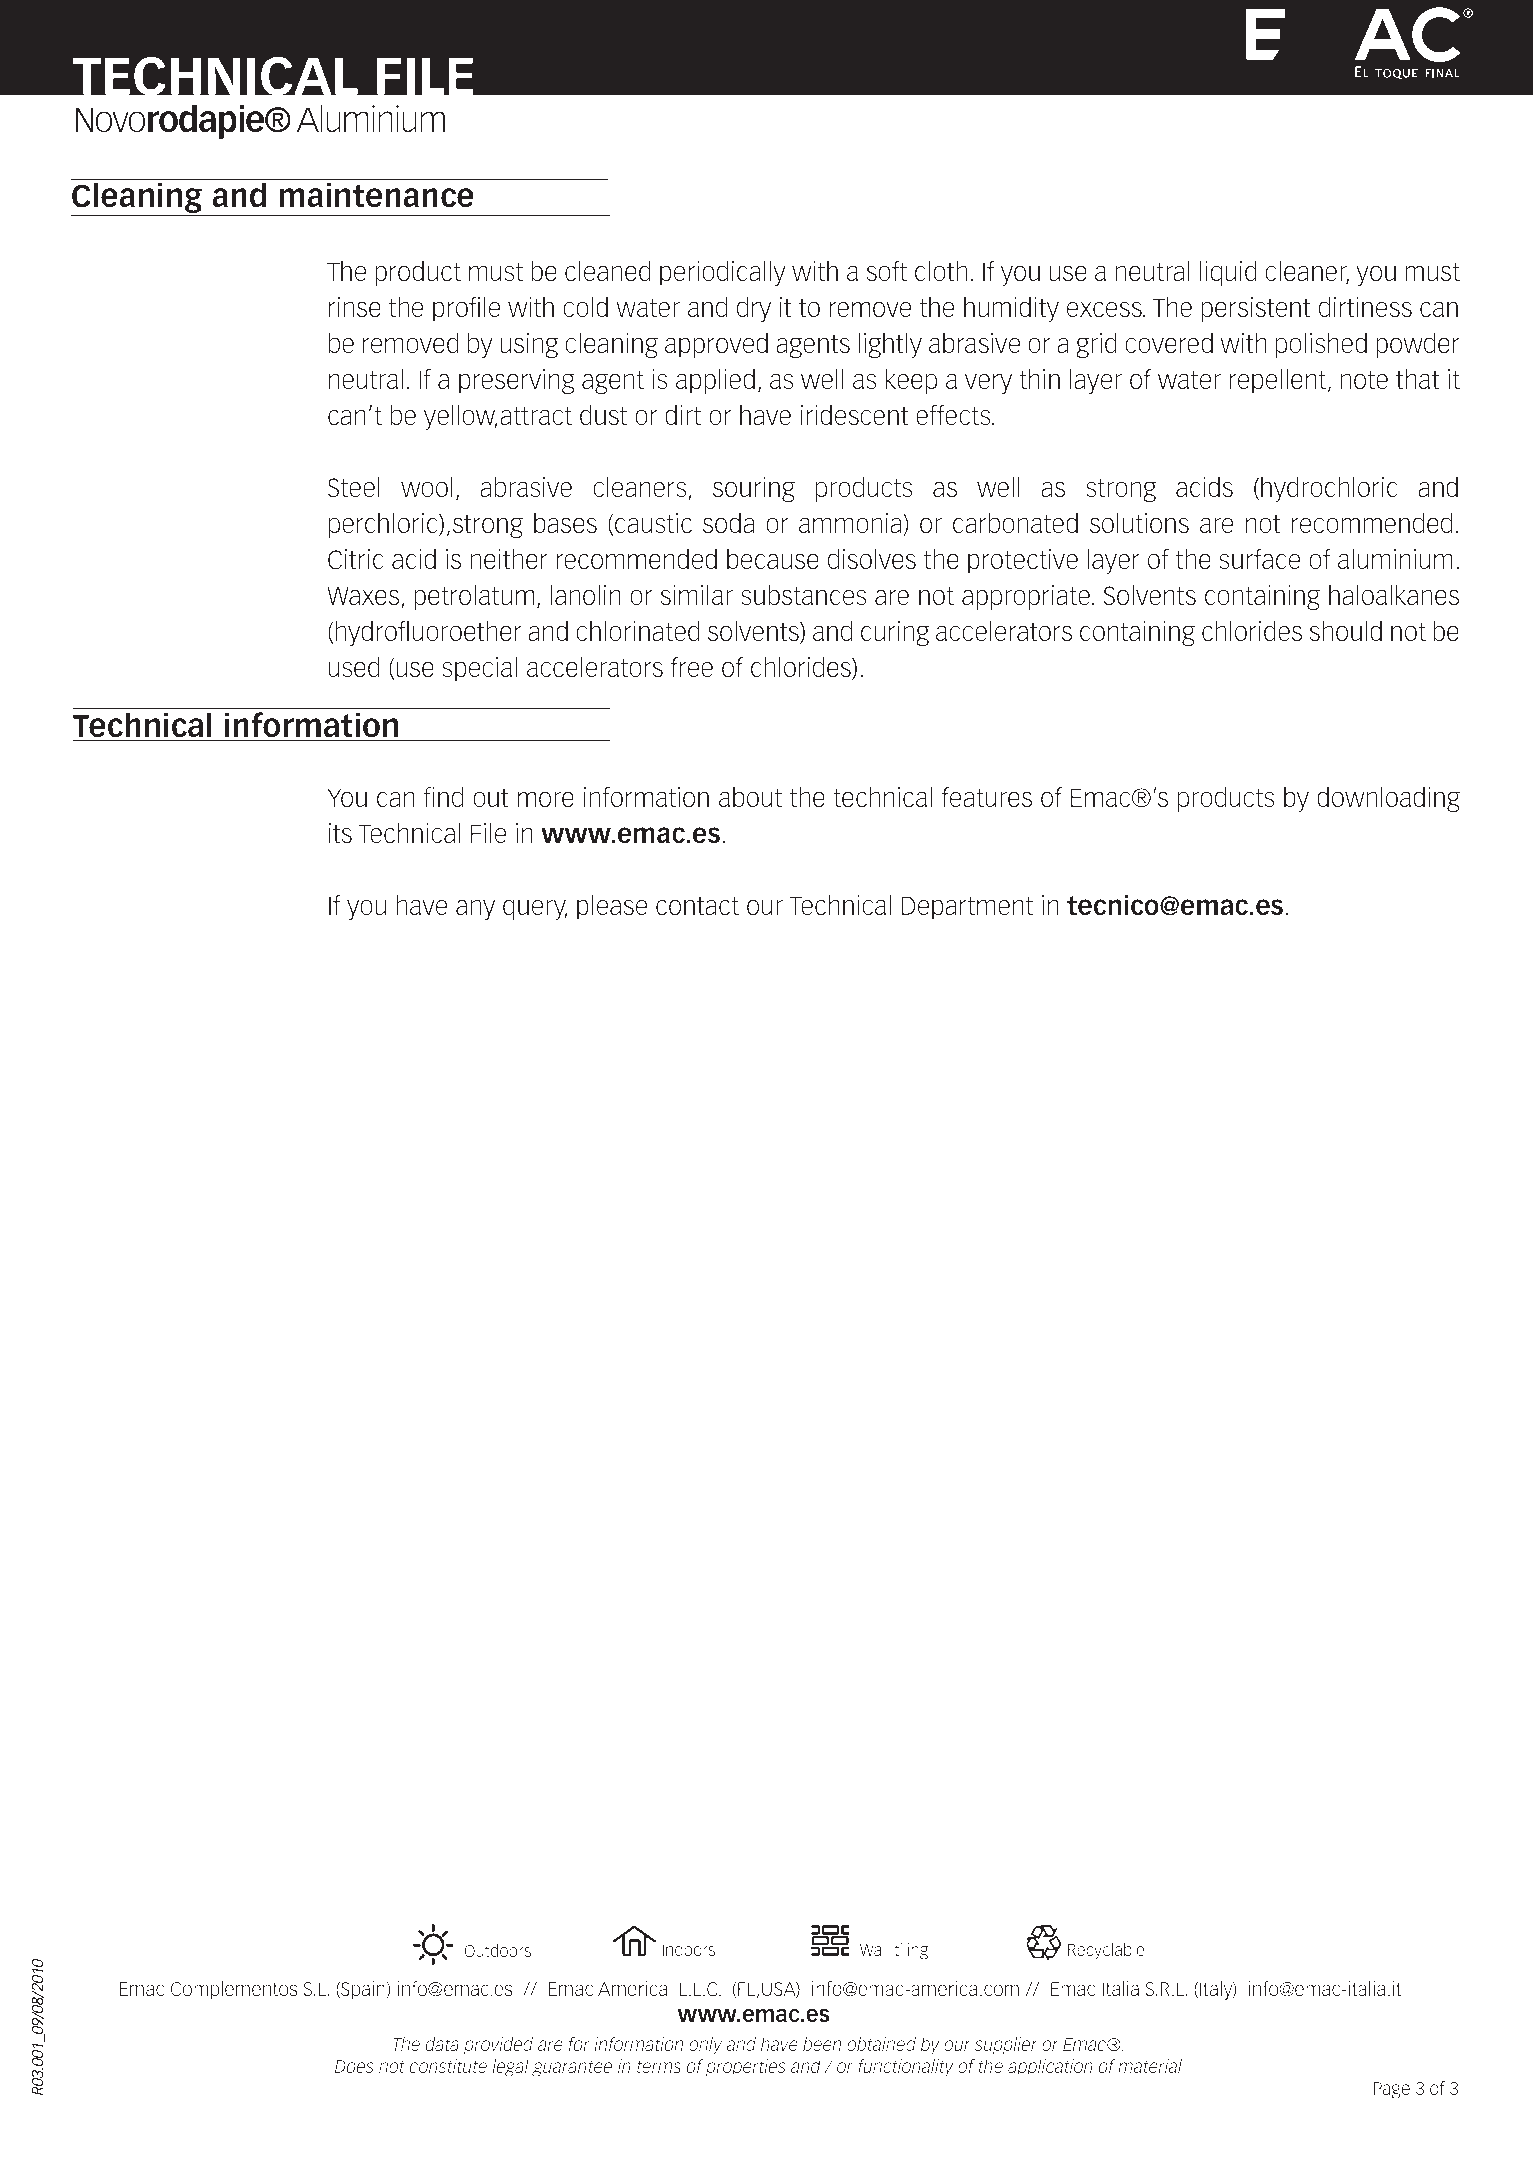  I want to click on liquid, so click(1228, 273).
